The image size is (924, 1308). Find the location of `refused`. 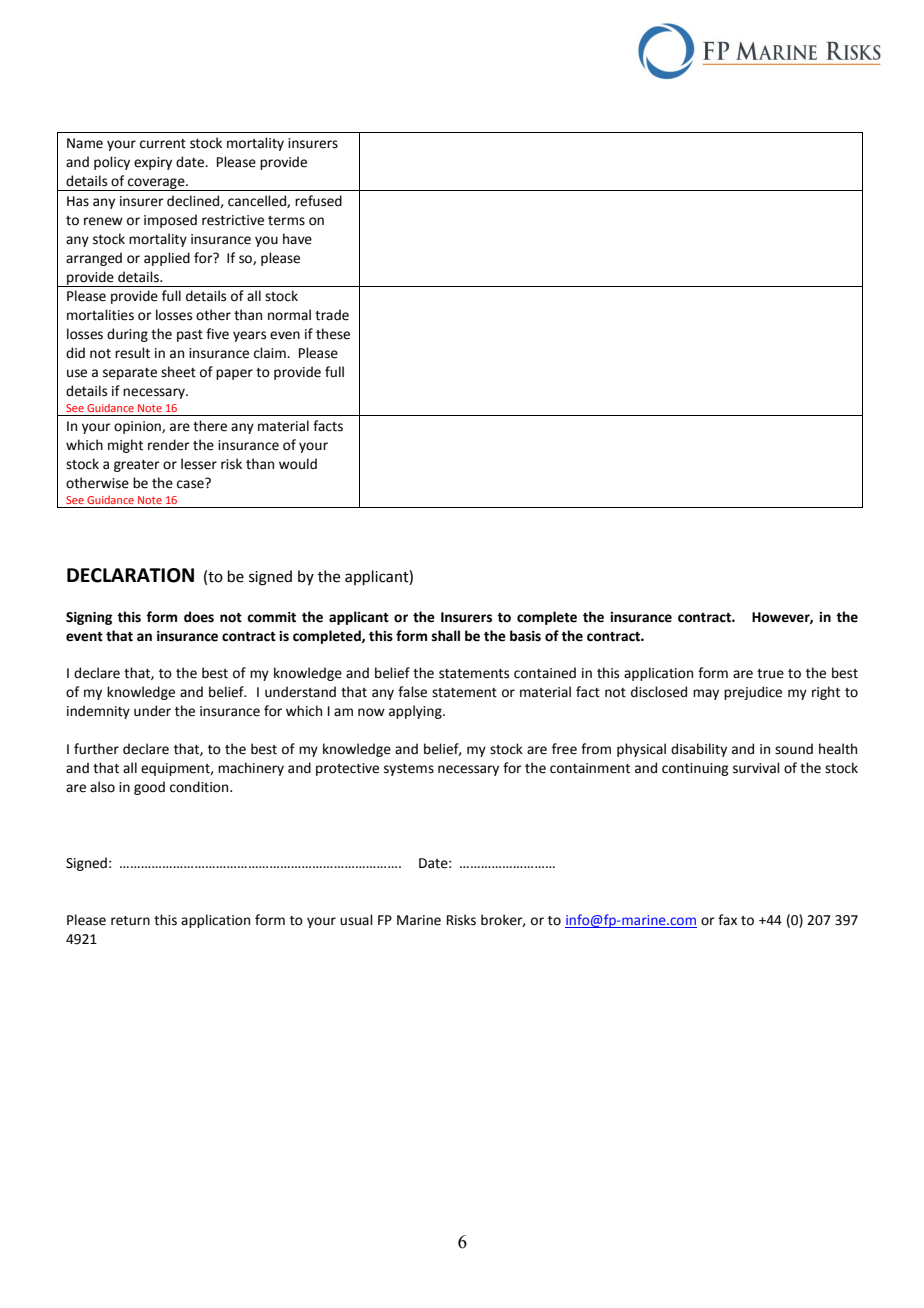

refused is located at coordinates (318, 201).
